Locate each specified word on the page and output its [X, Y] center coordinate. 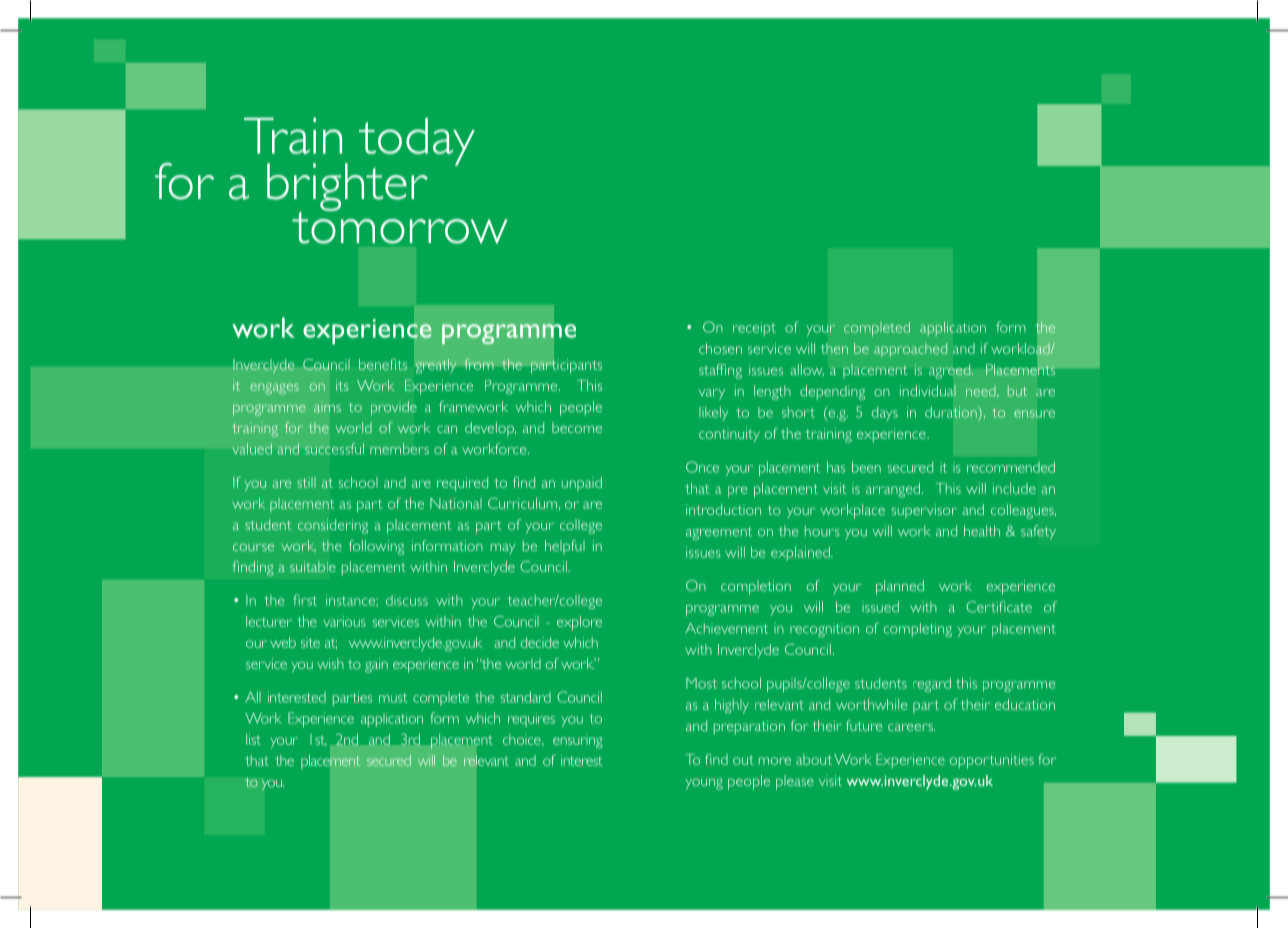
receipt [754, 329]
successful [334, 449]
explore [579, 623]
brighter [347, 188]
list [253, 739]
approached [910, 350]
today [417, 142]
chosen [720, 348]
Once [702, 467]
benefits [383, 364]
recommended [1011, 467]
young [704, 784]
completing [918, 630]
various [344, 621]
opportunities [992, 761]
